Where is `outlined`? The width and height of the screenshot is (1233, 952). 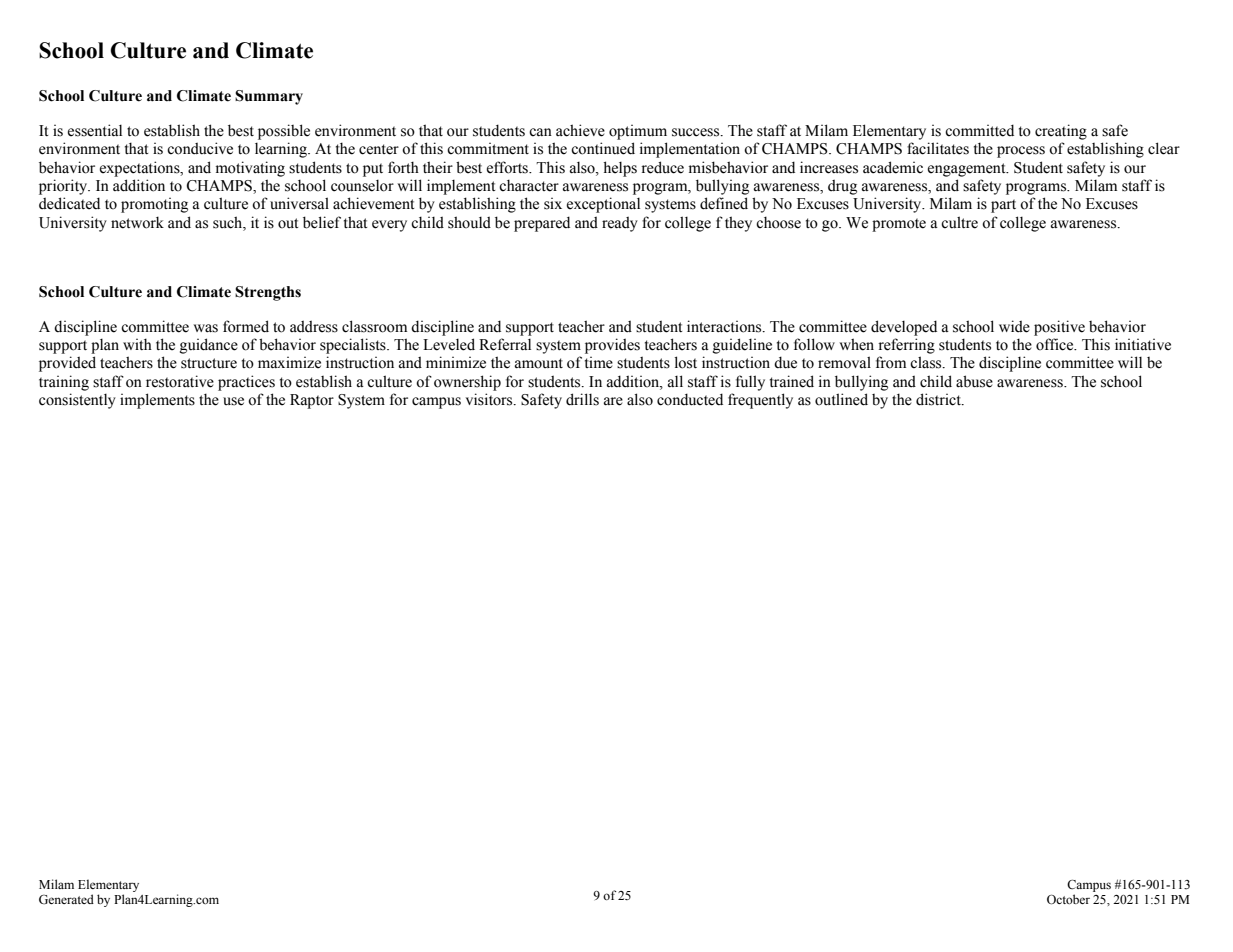
outlined is located at coordinates (841, 399).
